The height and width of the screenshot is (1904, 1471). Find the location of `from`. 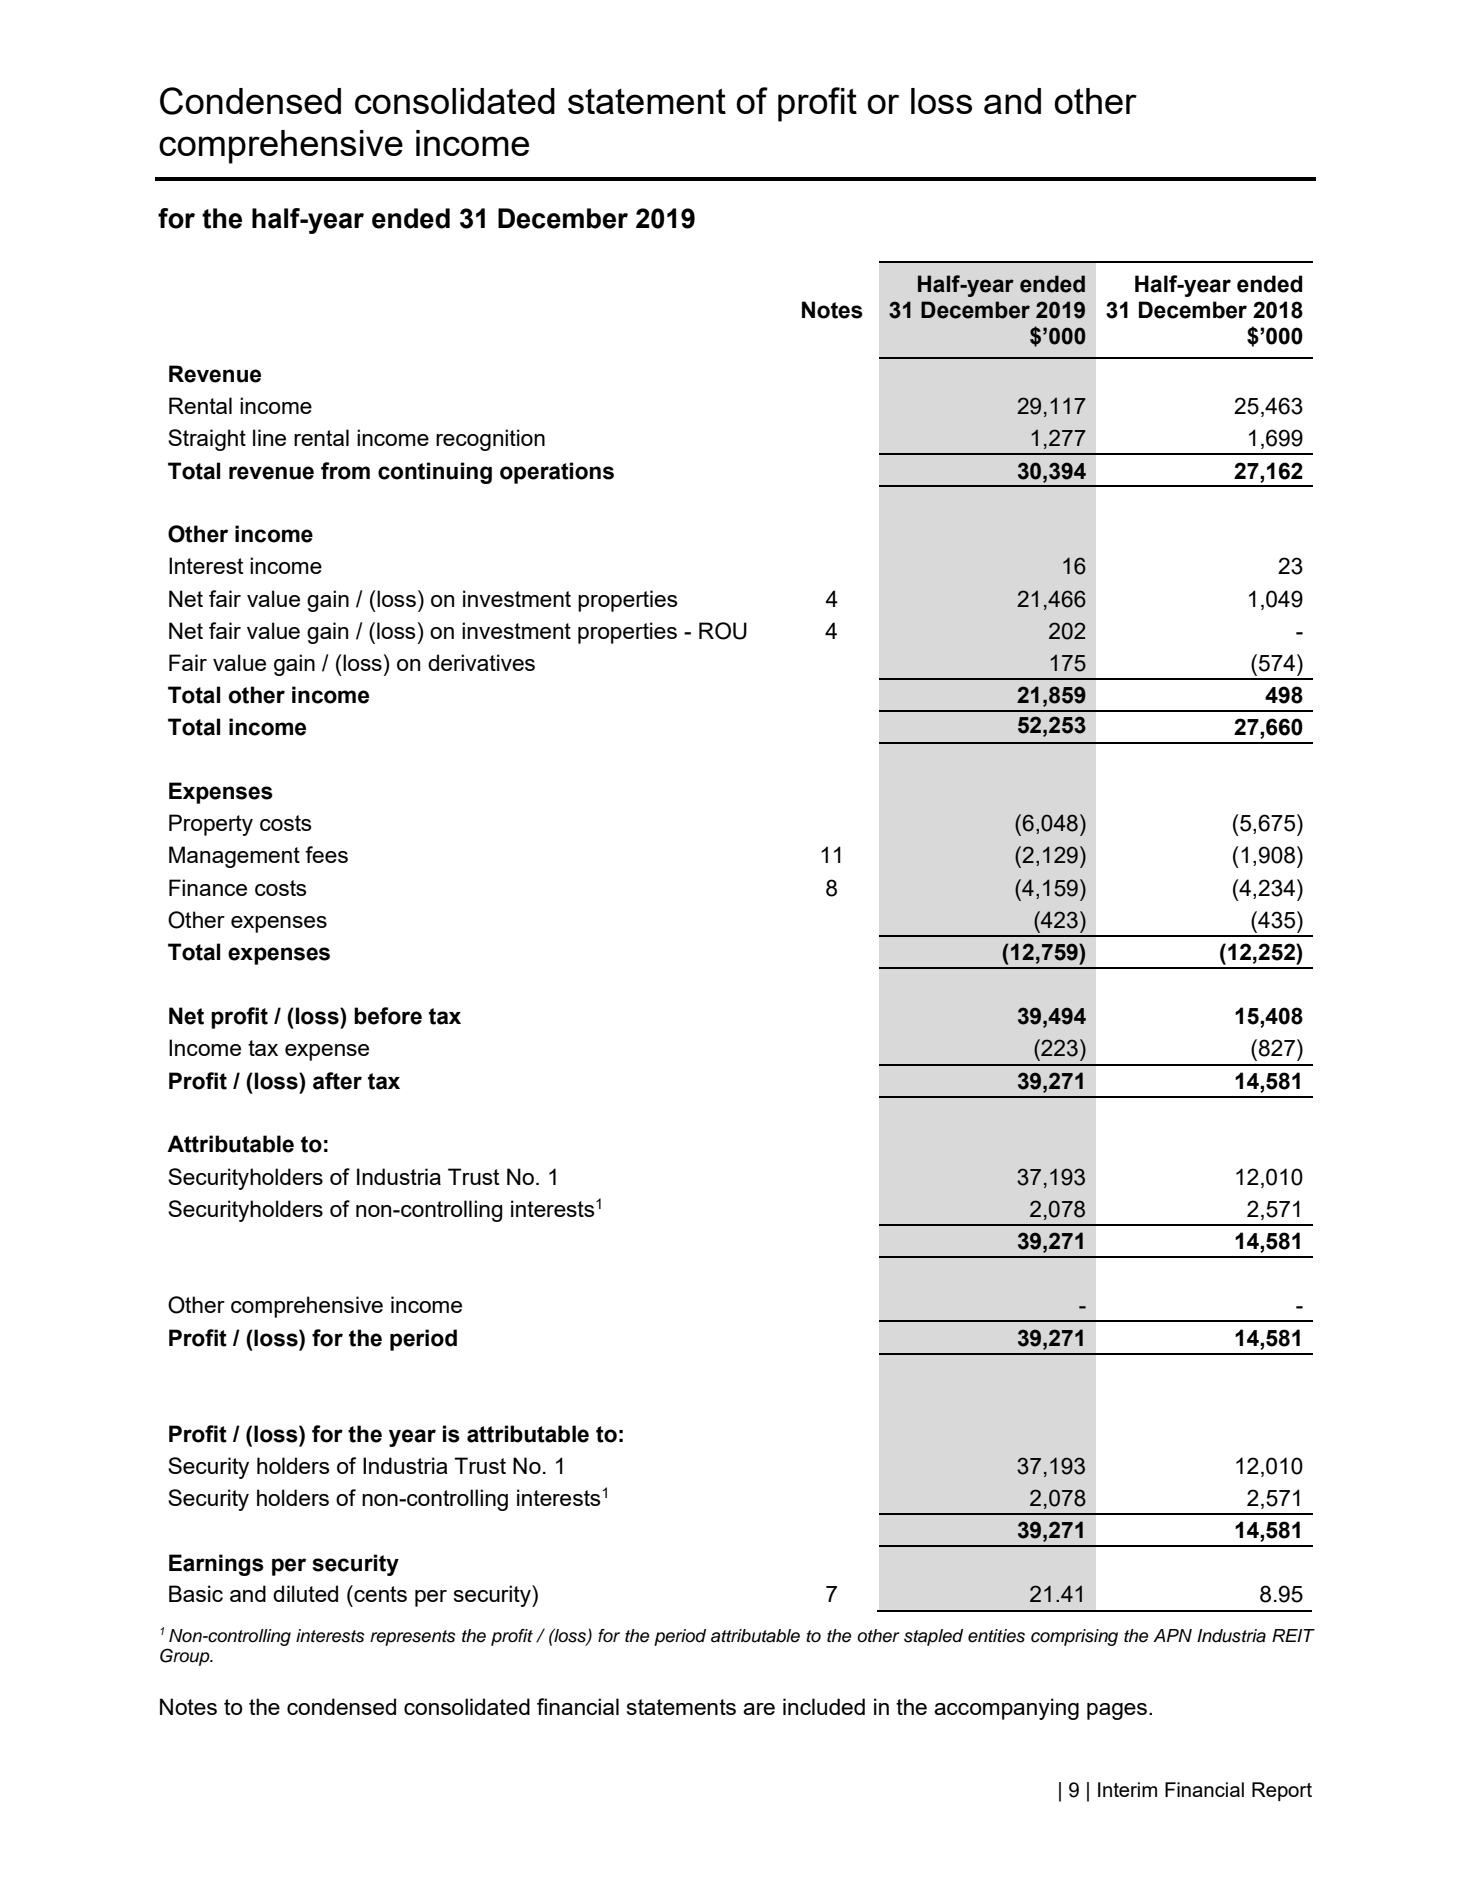

from is located at coordinates (345, 471).
